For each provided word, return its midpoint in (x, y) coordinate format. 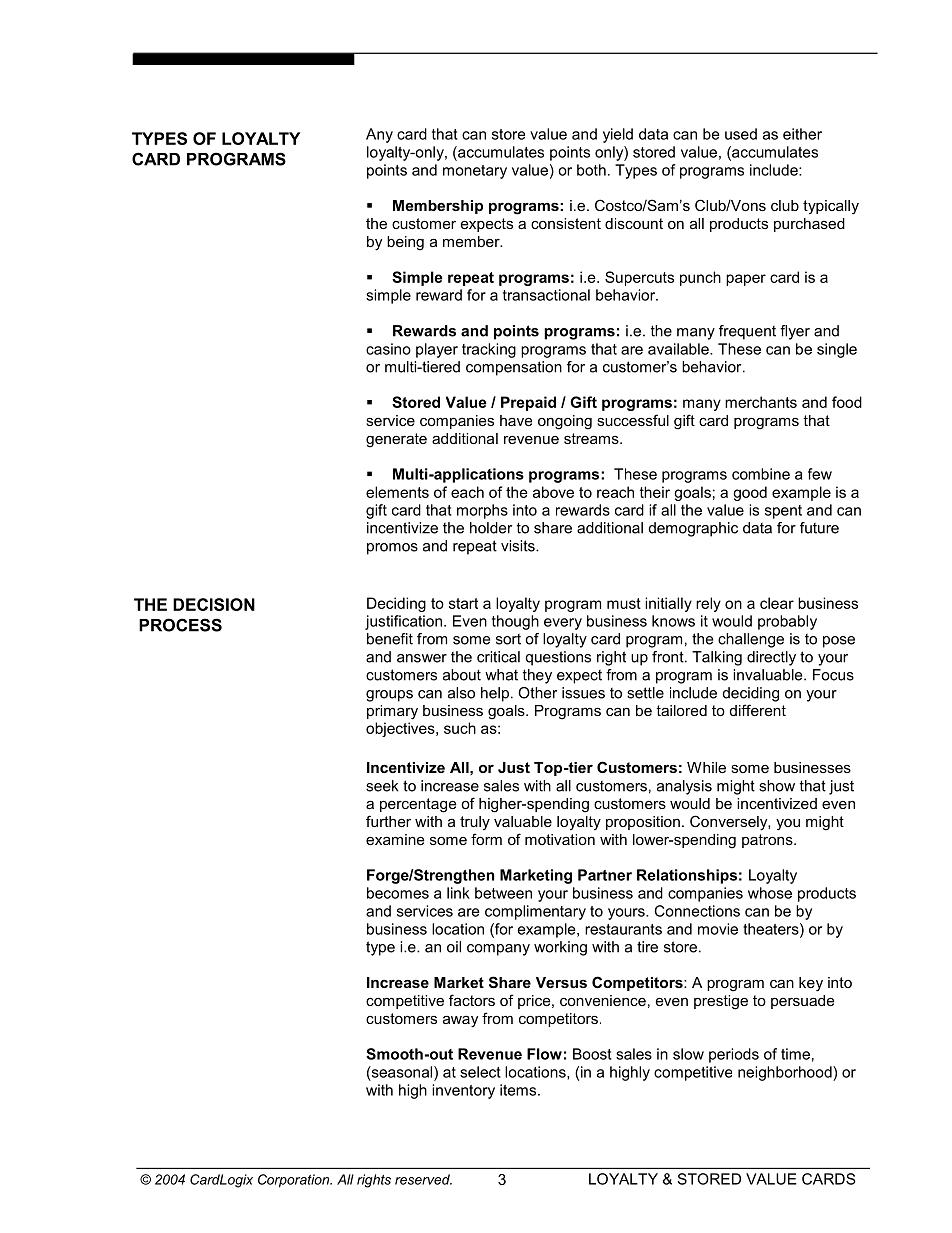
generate (396, 440)
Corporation (295, 1181)
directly (771, 658)
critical (498, 657)
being (405, 243)
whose (770, 893)
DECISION (214, 604)
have (516, 420)
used (741, 134)
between (503, 893)
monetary (475, 172)
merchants (761, 402)
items (519, 1090)
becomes (398, 893)
